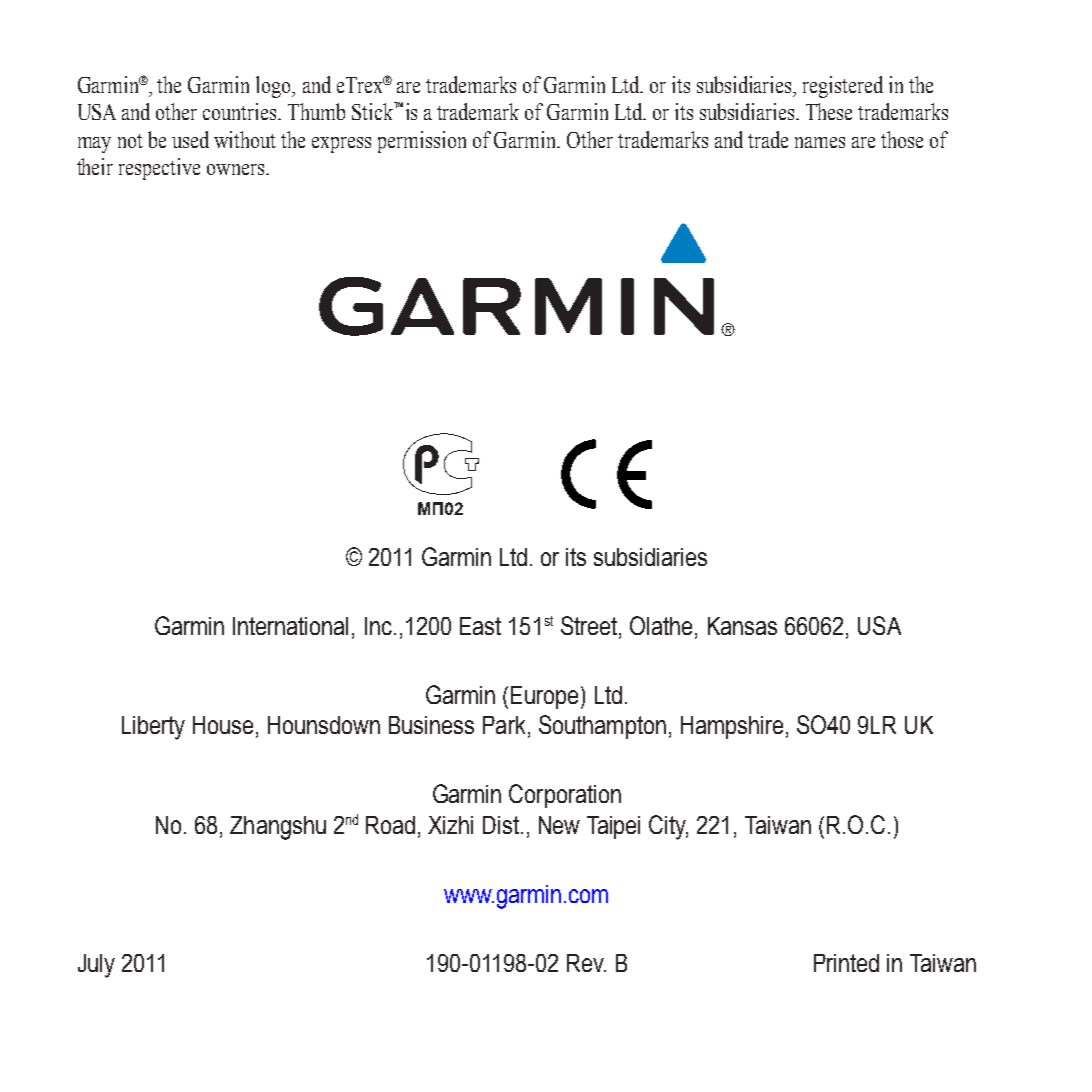  I want to click on July, so click(96, 966).
